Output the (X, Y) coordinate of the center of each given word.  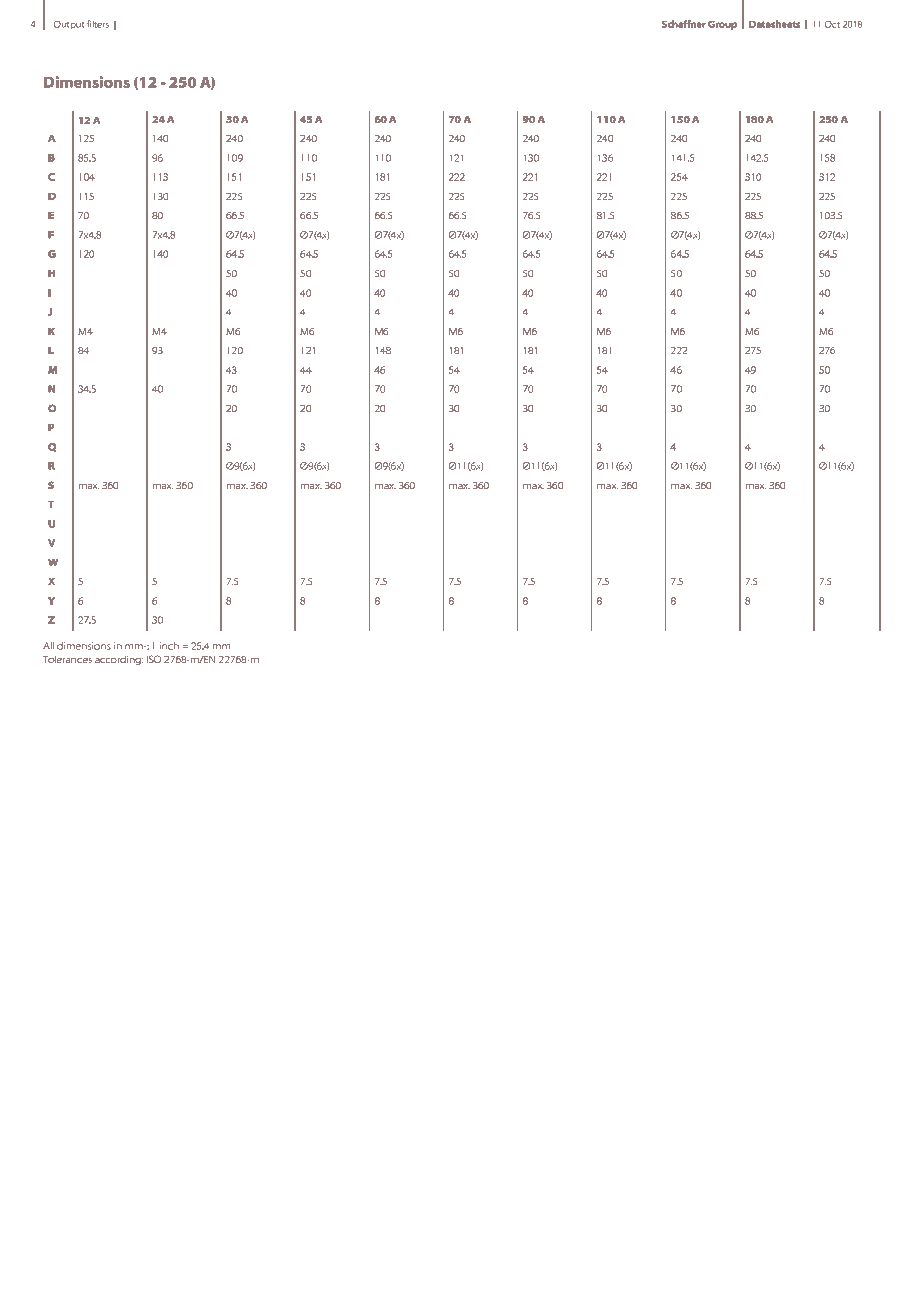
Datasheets (774, 24)
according (119, 660)
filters (98, 24)
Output (69, 25)
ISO (154, 659)
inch (169, 646)
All (48, 646)
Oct (832, 24)
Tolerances (67, 659)
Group (722, 25)
